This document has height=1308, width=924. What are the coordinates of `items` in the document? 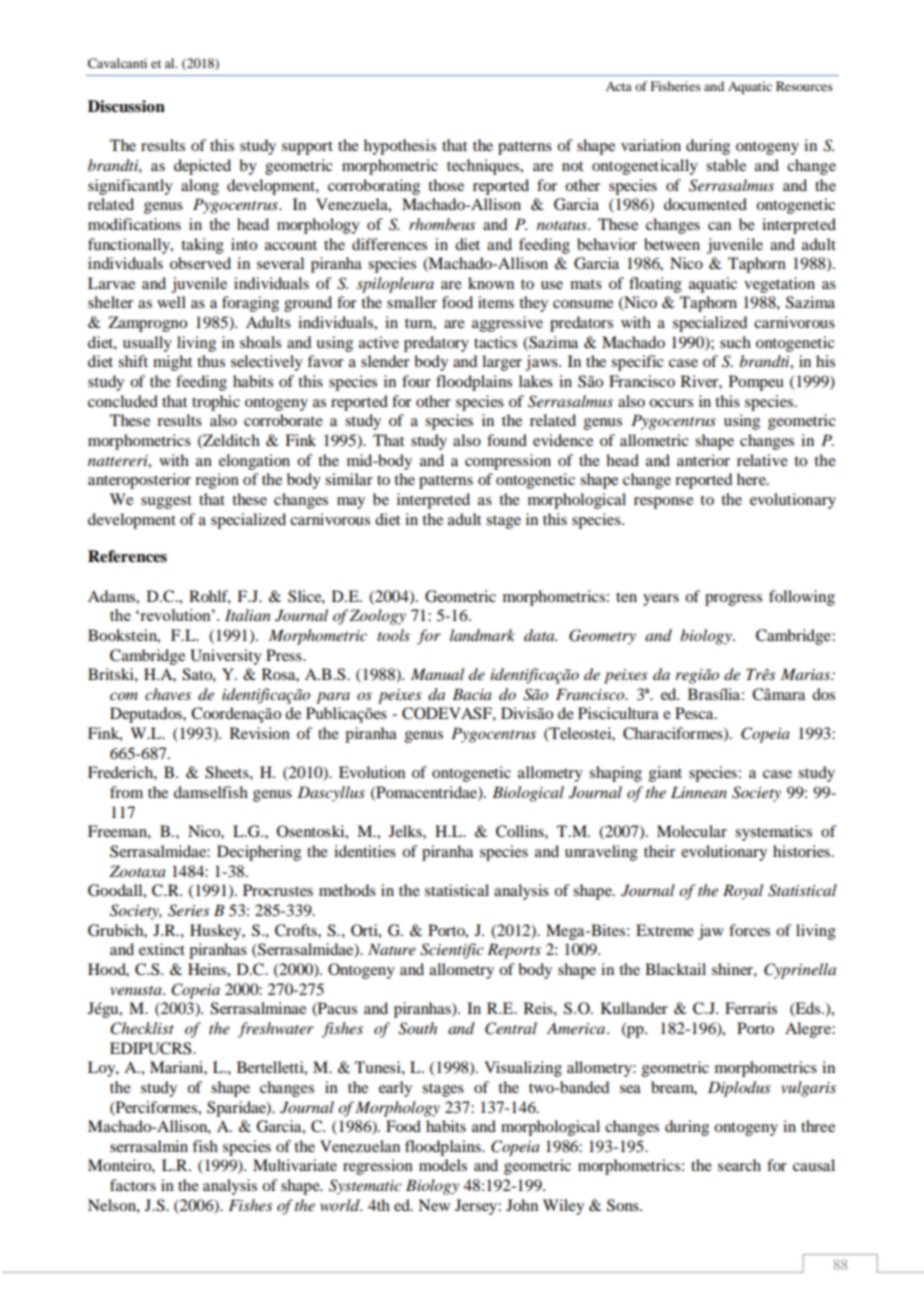 It's located at (496, 302).
